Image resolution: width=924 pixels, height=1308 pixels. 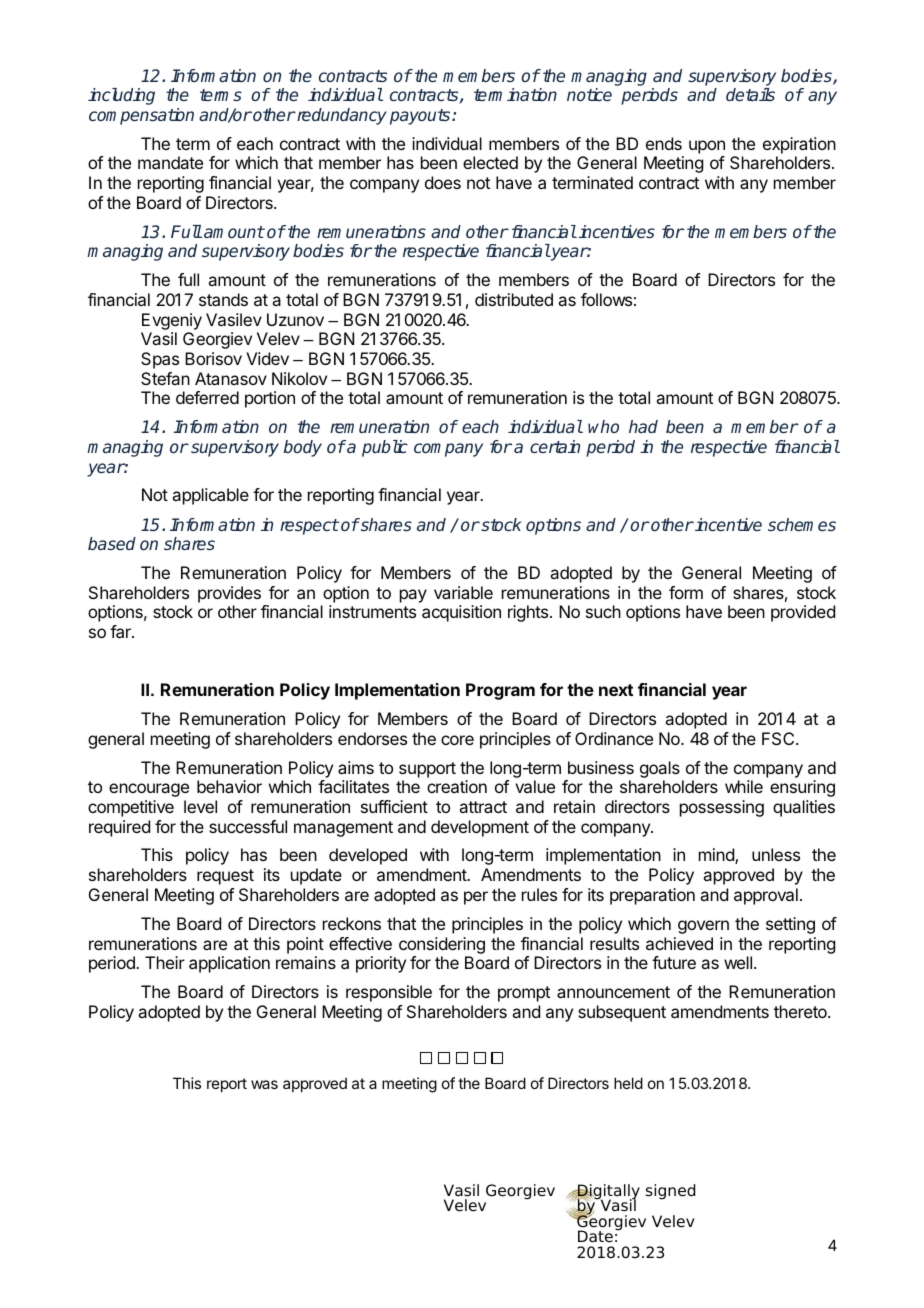 I want to click on payouts, so click(x=421, y=117).
